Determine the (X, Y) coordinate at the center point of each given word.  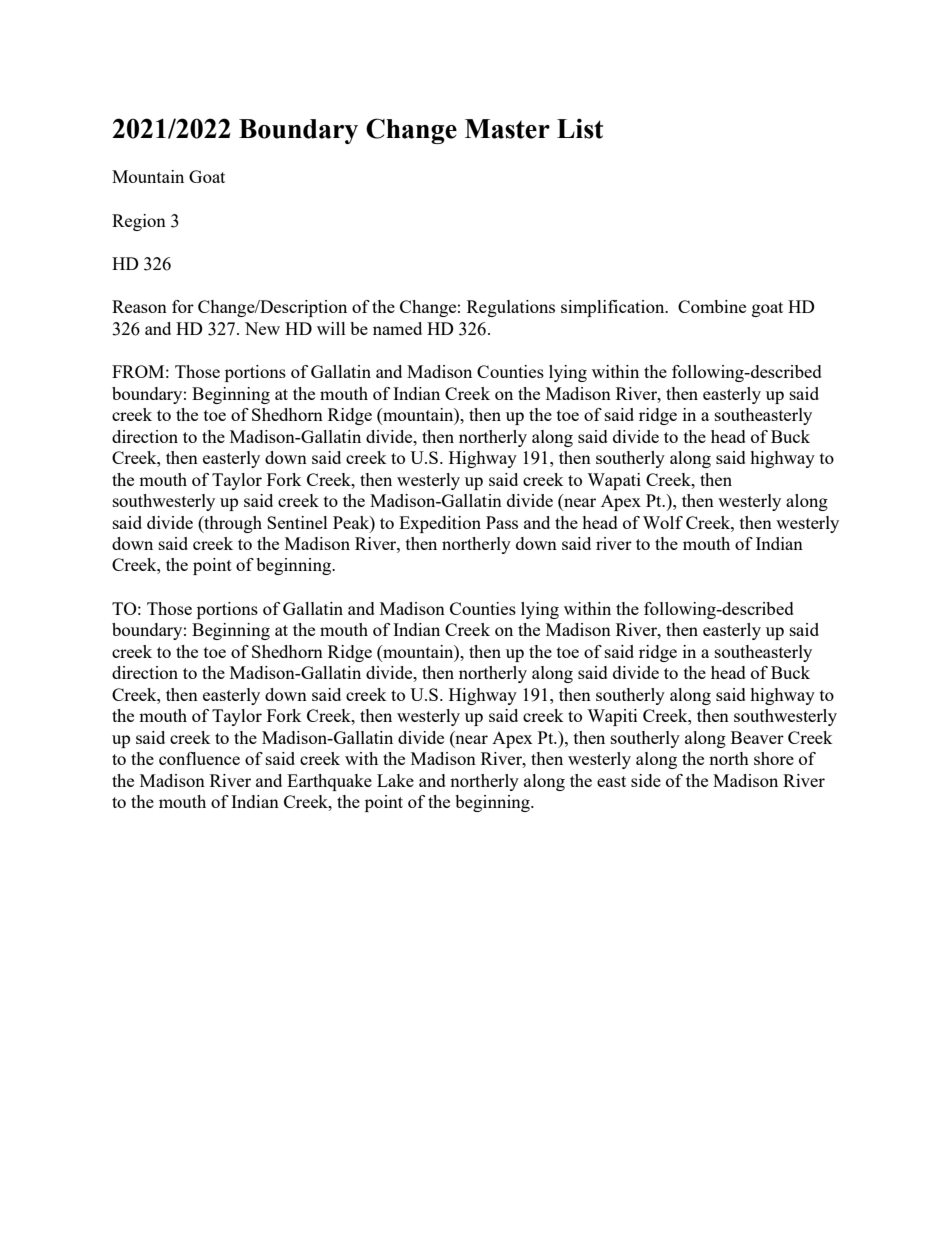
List (580, 128)
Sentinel (297, 522)
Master (507, 129)
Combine (712, 306)
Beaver (757, 737)
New (262, 328)
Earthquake (329, 782)
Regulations (511, 308)
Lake (395, 780)
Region (139, 222)
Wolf (663, 522)
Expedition (440, 524)
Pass (502, 522)
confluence (199, 758)
